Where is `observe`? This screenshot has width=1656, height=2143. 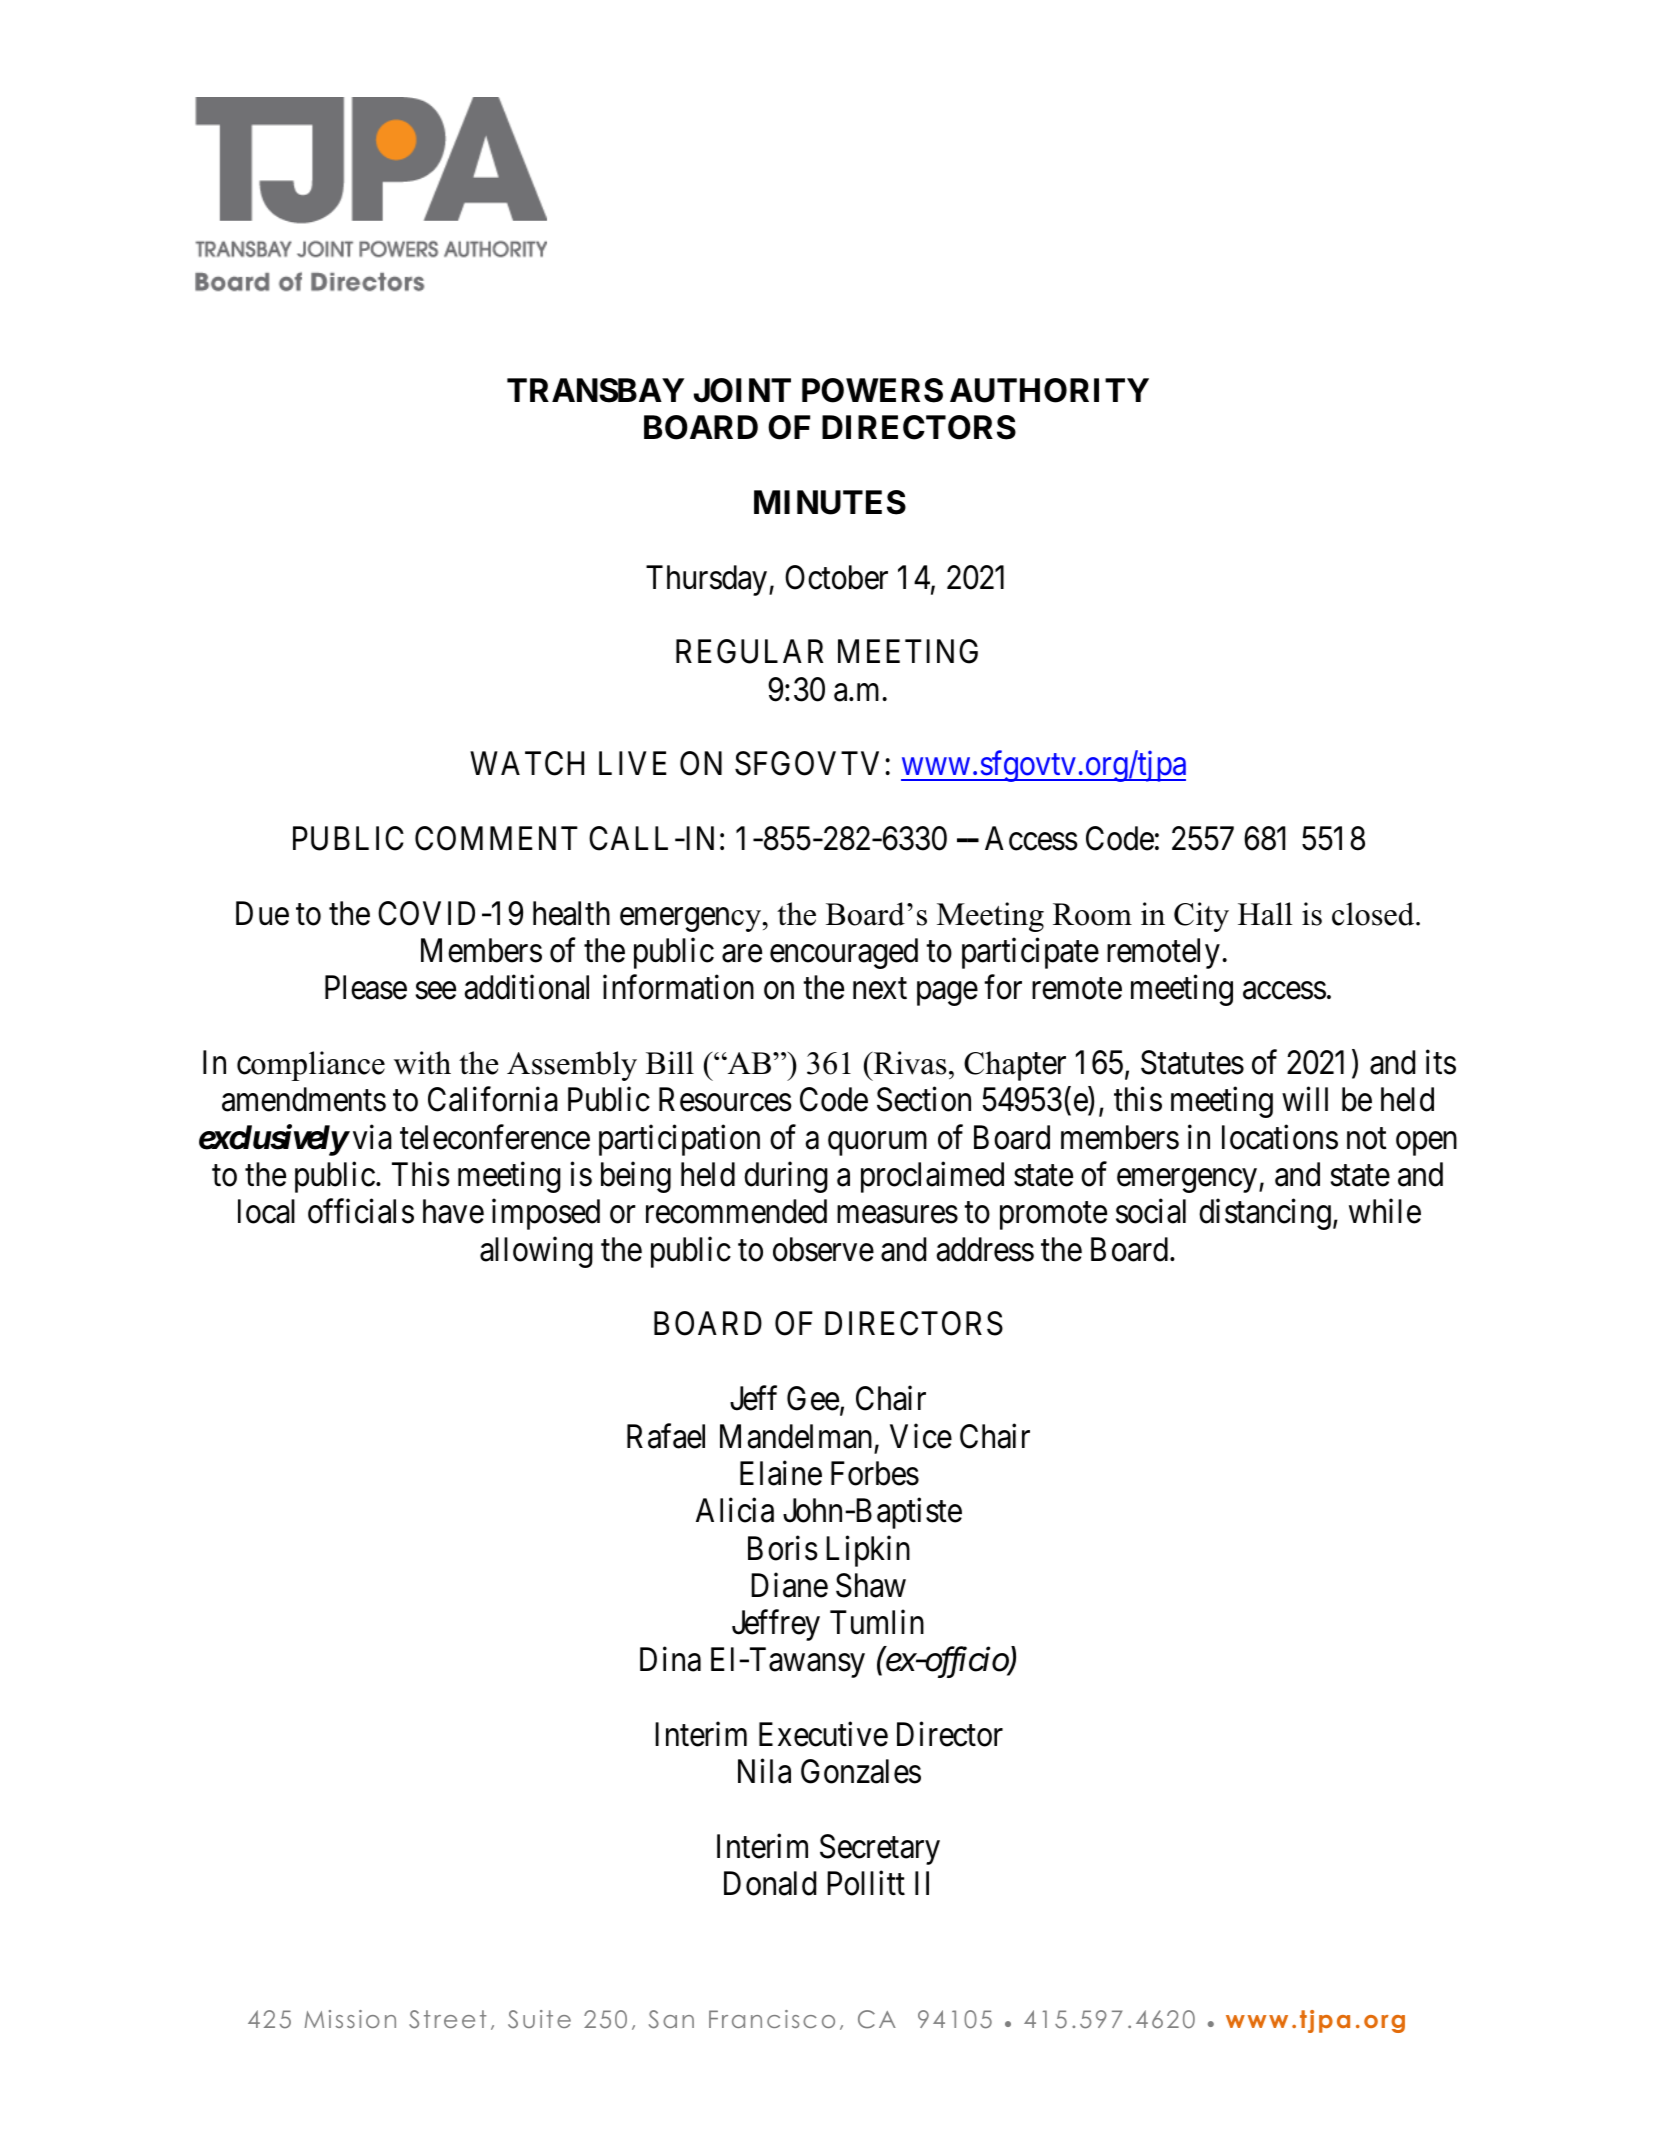
observe is located at coordinates (823, 1249).
